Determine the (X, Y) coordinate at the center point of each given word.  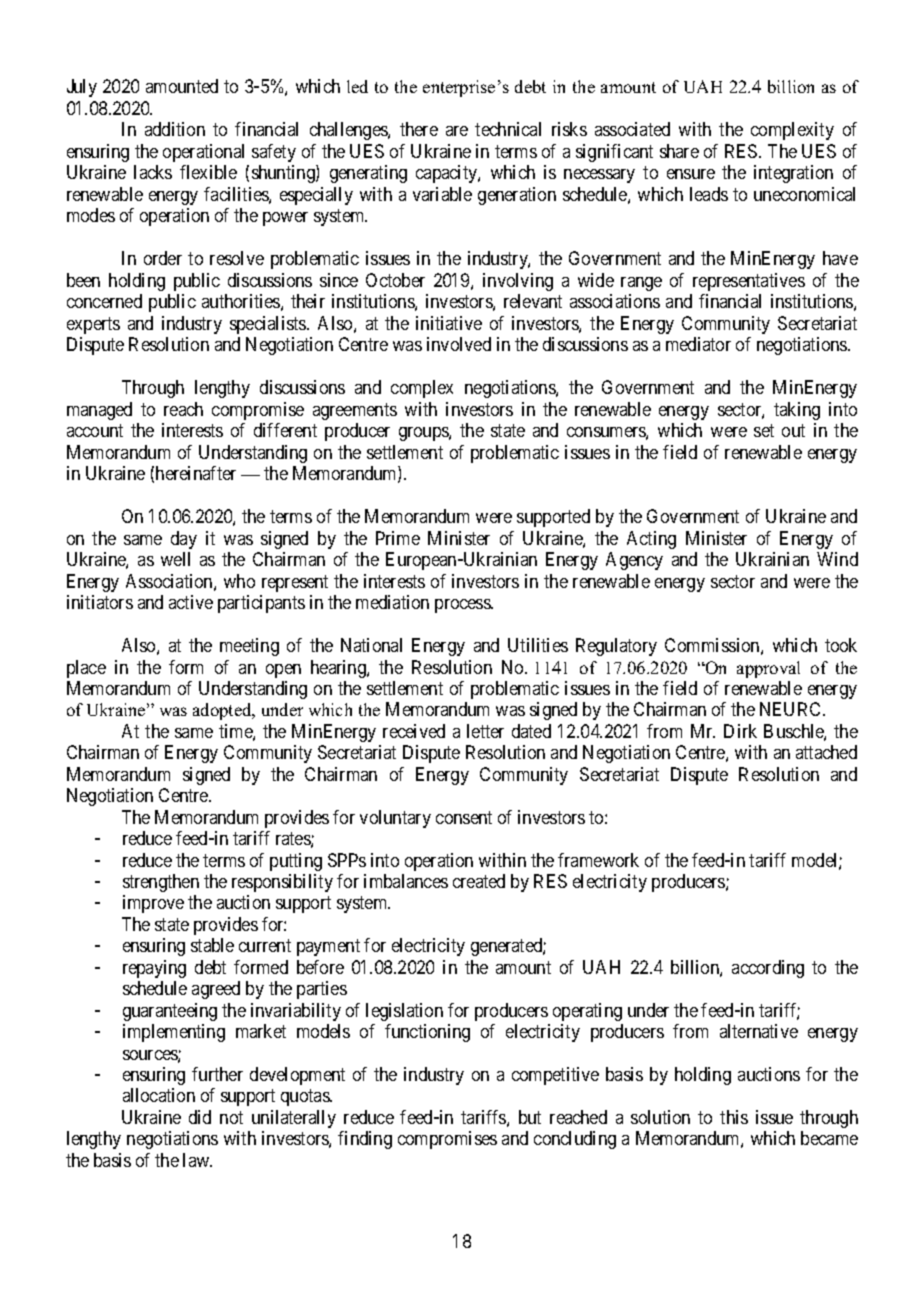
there (419, 129)
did (200, 1117)
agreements (355, 411)
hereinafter (196, 473)
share (679, 151)
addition (175, 129)
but (530, 1117)
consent (464, 817)
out (793, 430)
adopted (223, 711)
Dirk (740, 731)
